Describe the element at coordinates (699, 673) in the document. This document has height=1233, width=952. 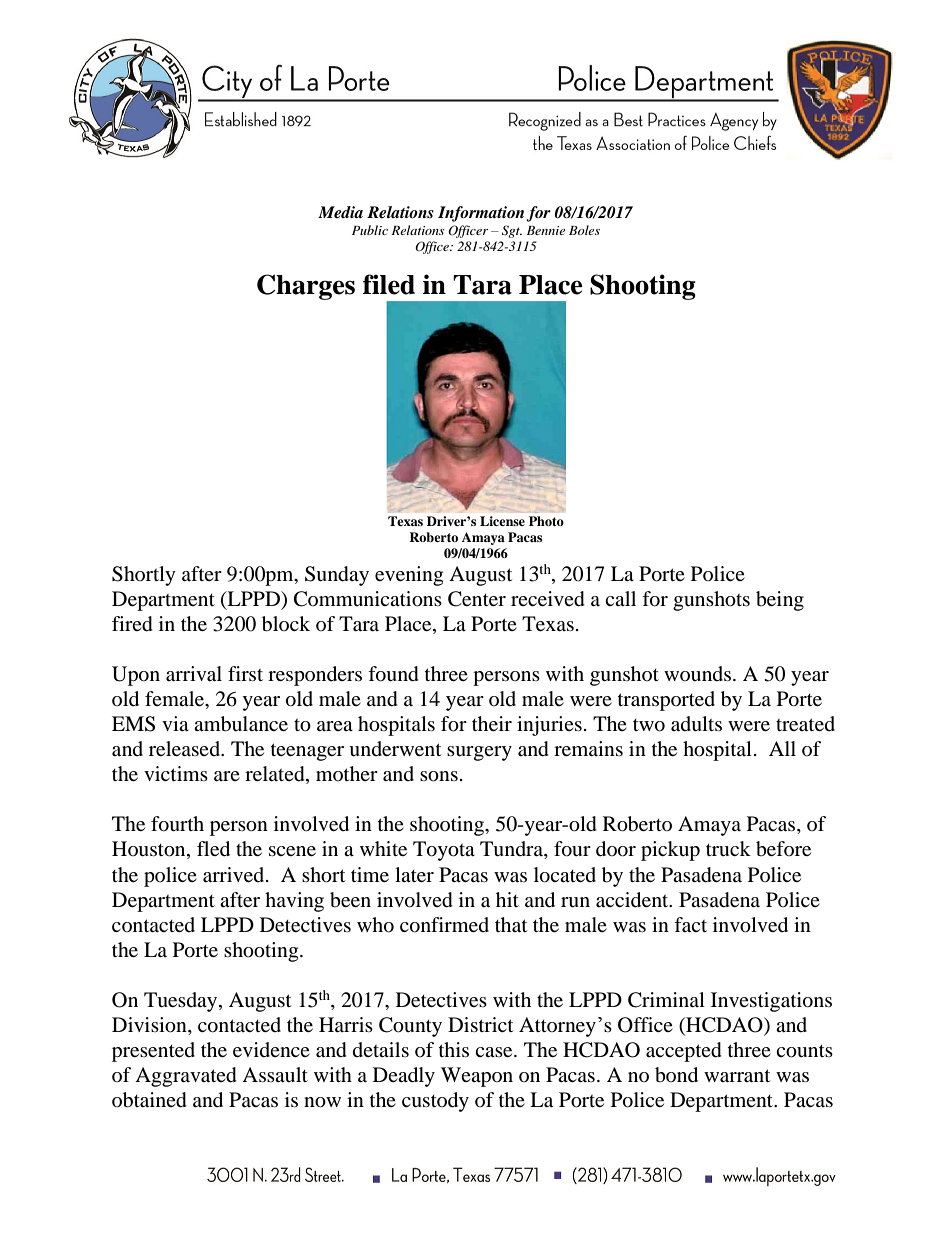
I see `wounds` at that location.
